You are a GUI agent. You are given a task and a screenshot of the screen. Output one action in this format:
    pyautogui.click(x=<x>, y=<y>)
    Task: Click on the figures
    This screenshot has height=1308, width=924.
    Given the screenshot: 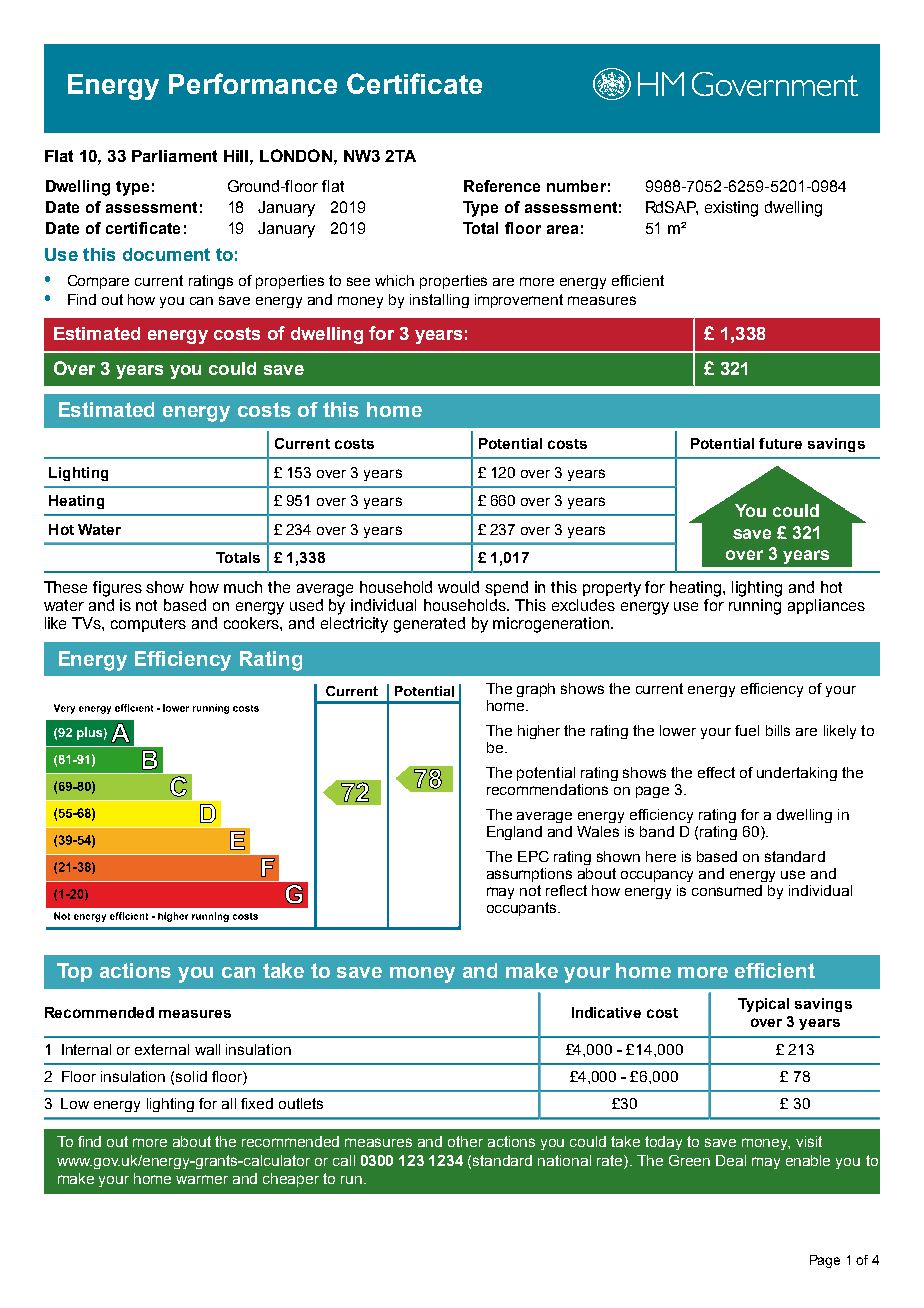 What is the action you would take?
    pyautogui.click(x=117, y=589)
